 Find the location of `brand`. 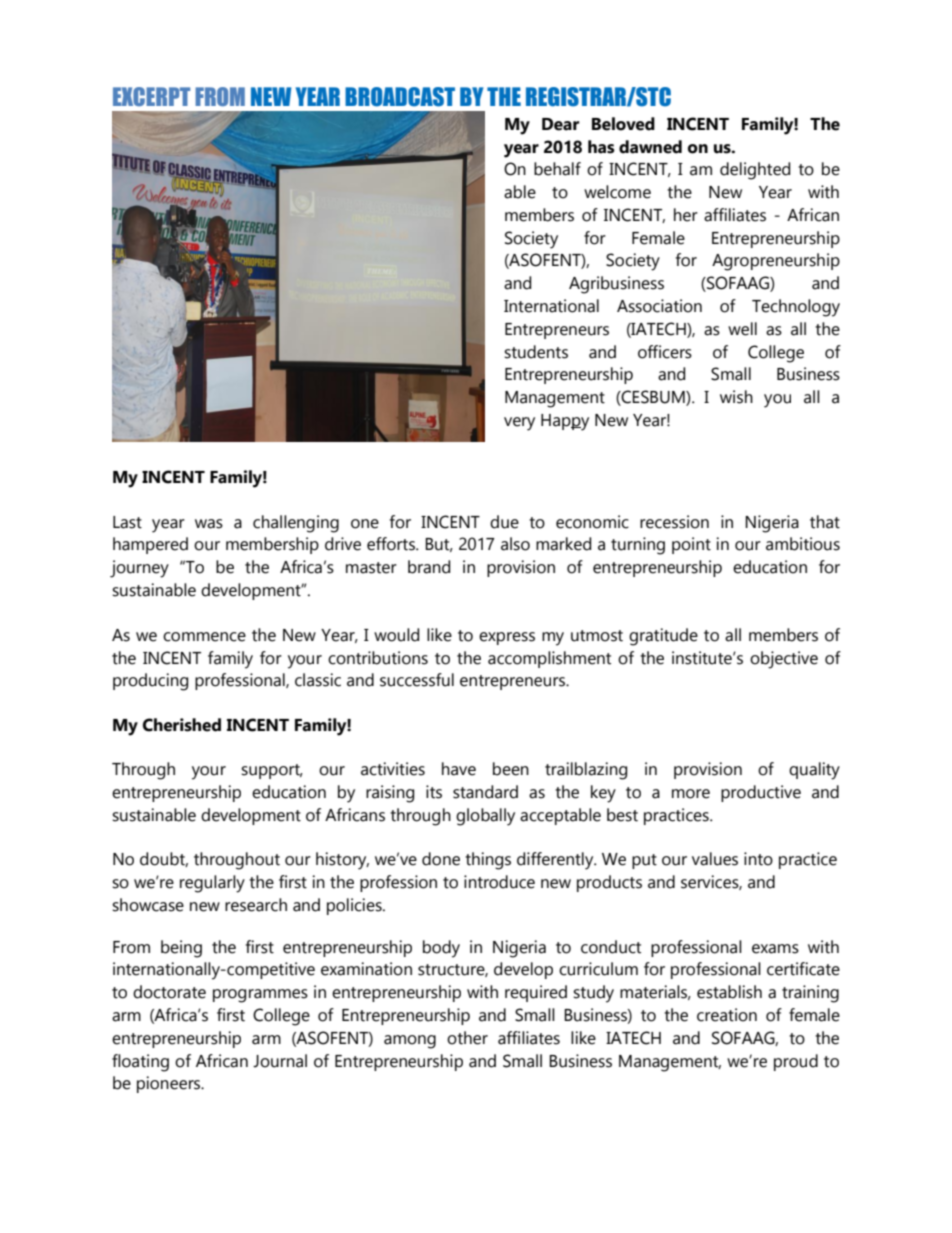

brand is located at coordinates (429, 567).
